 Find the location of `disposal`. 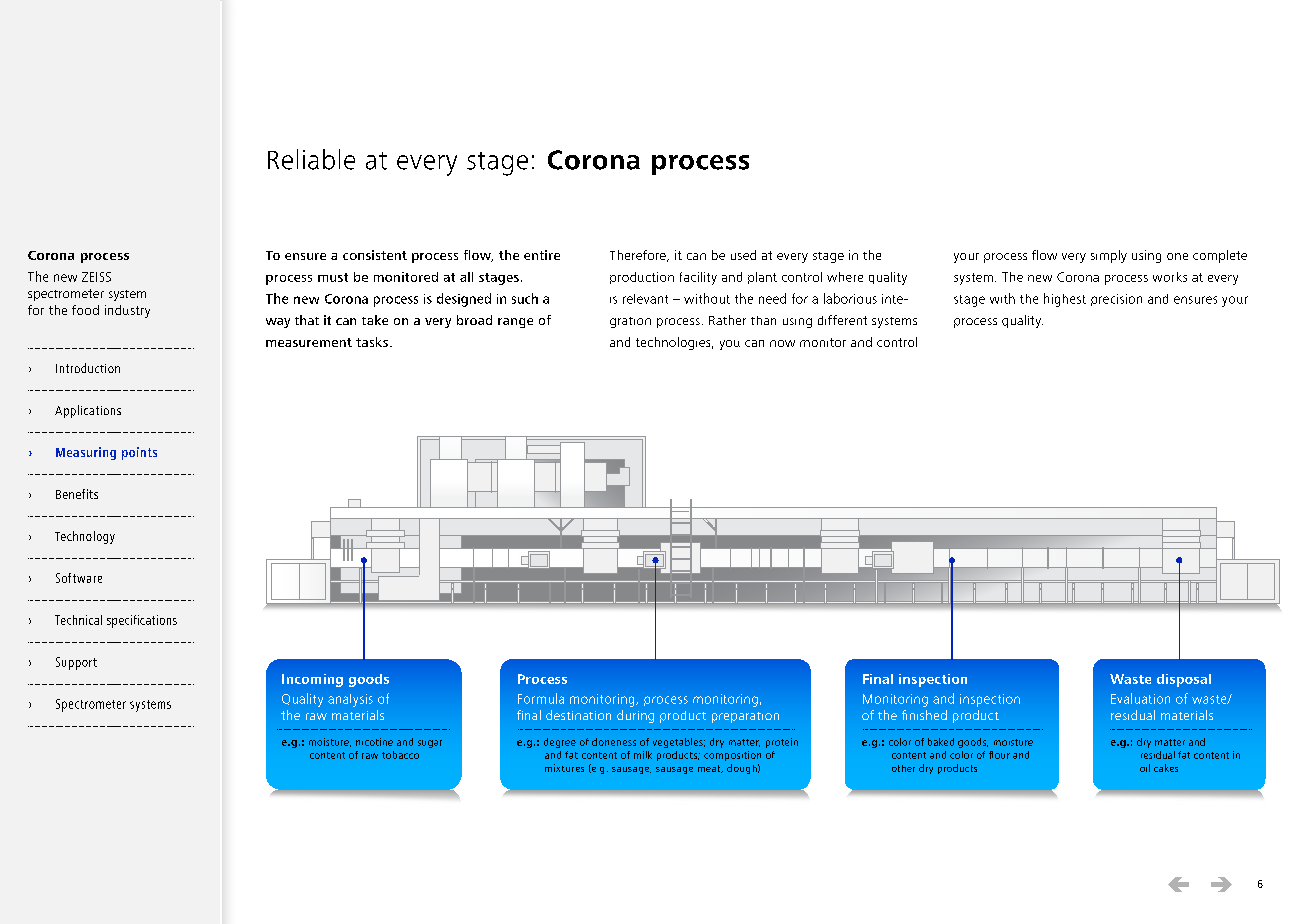

disposal is located at coordinates (1184, 680).
